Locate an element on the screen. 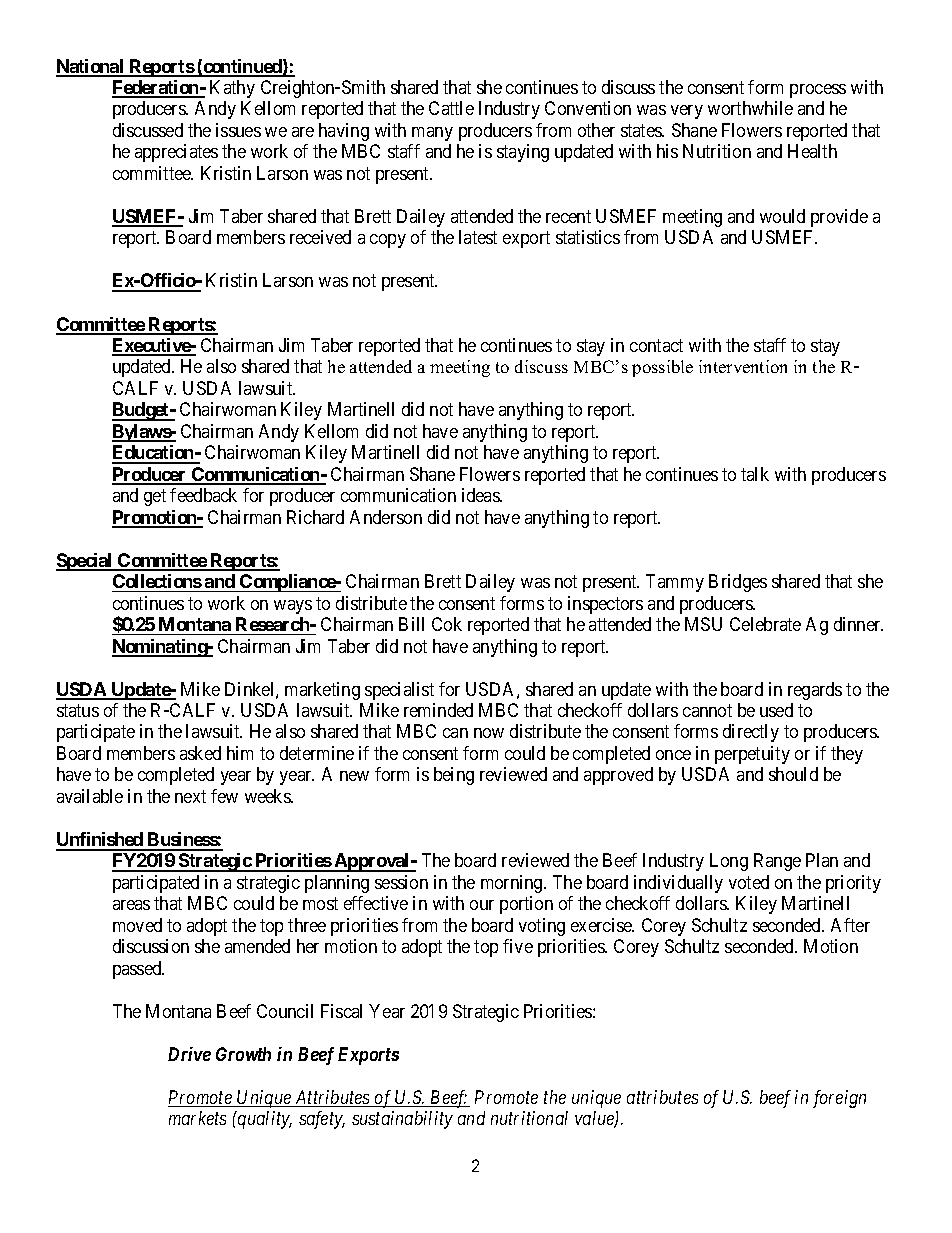  asked is located at coordinates (200, 753).
